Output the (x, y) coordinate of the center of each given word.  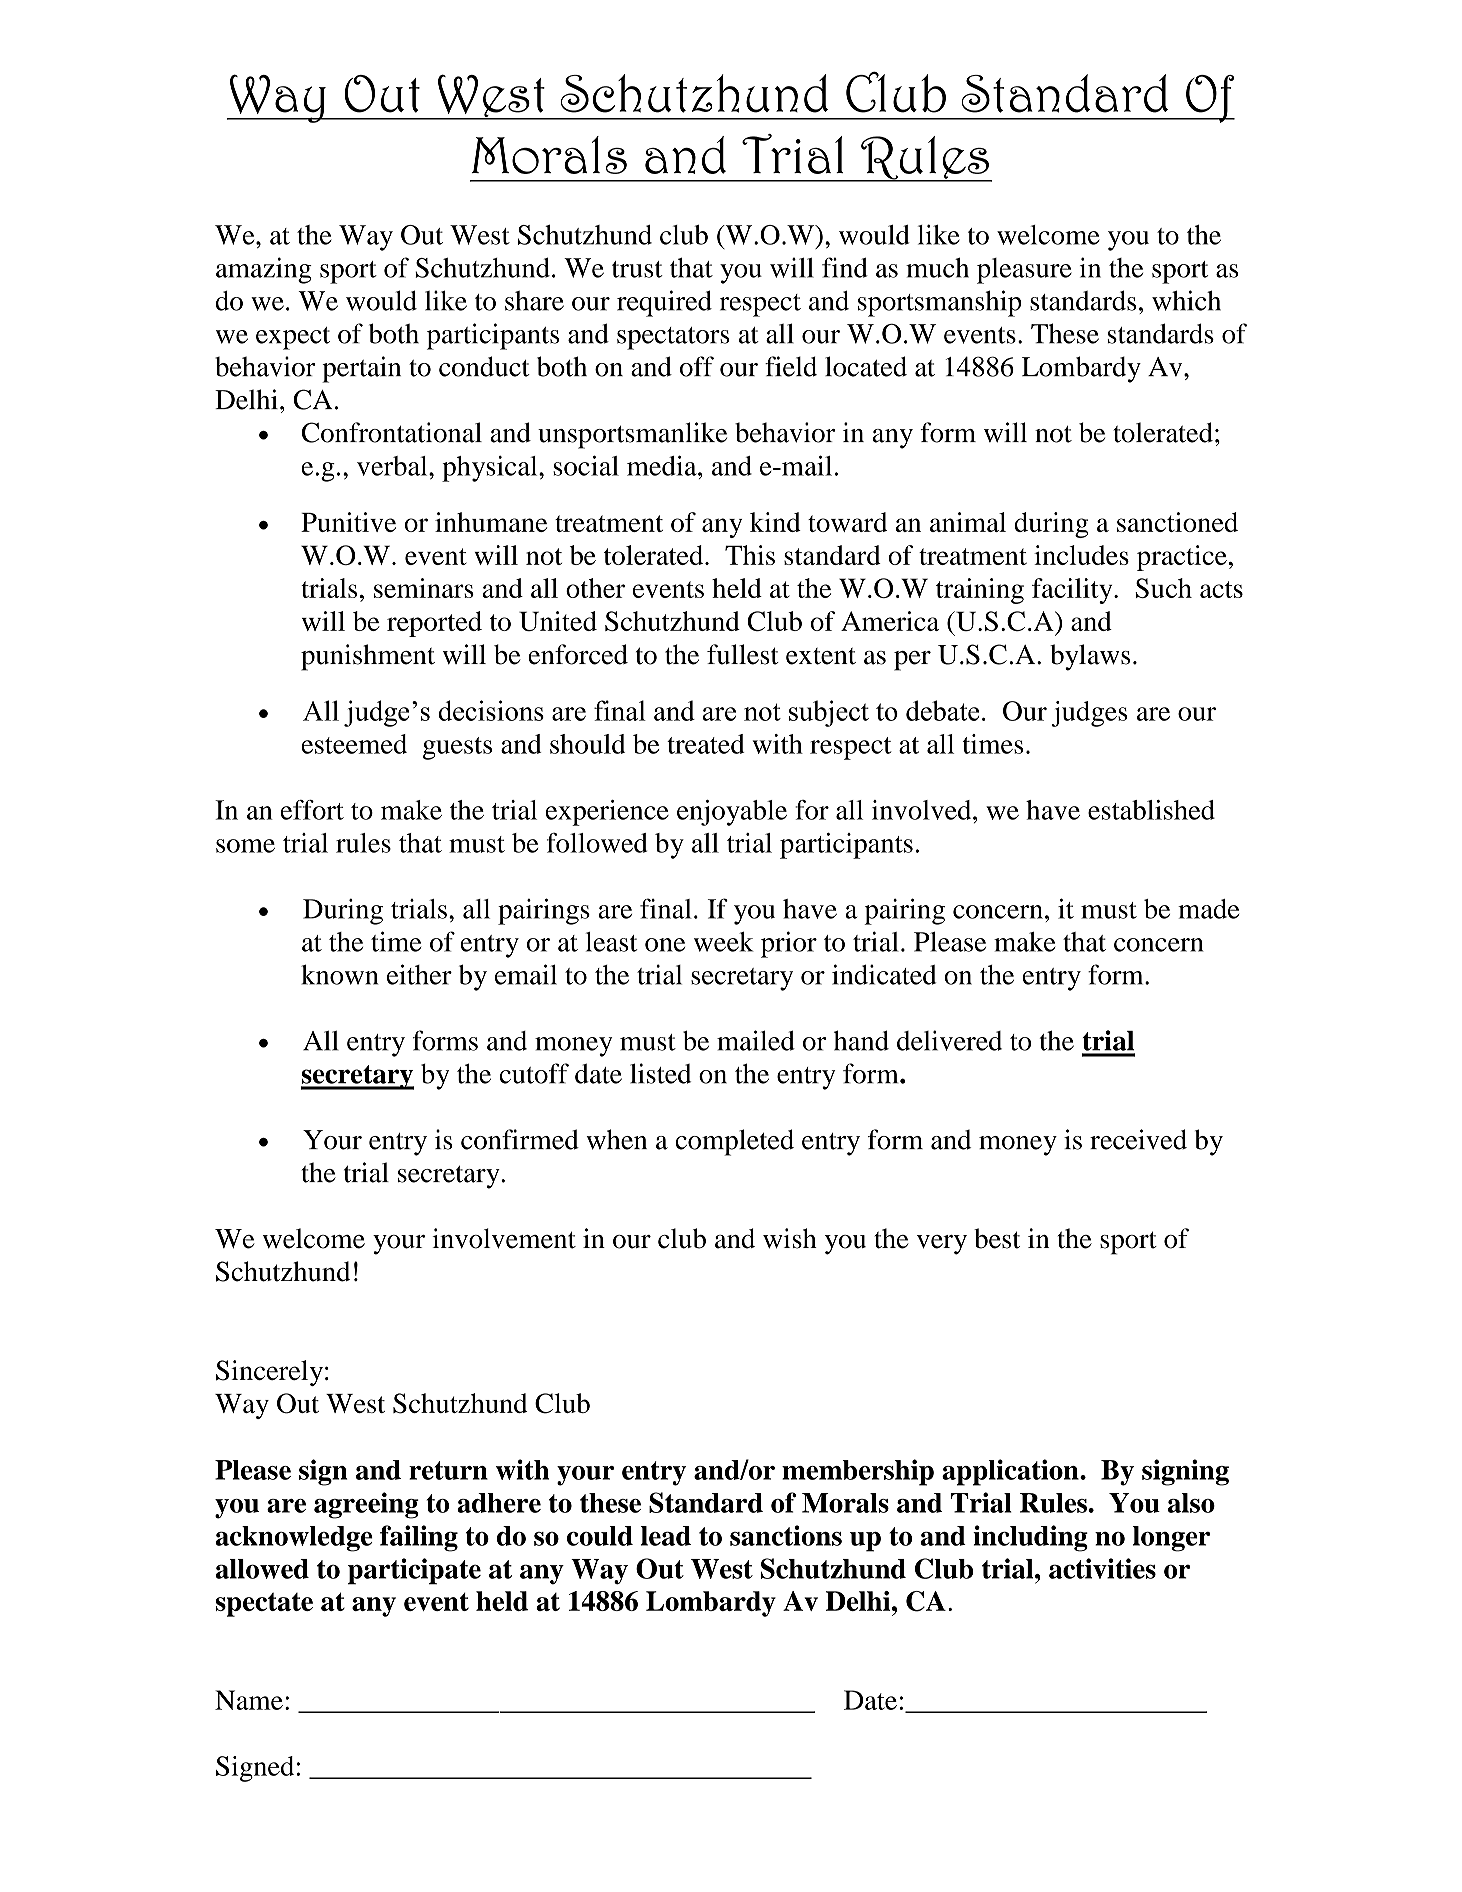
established (1151, 810)
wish (790, 1238)
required (664, 303)
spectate (264, 1605)
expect (293, 338)
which (1186, 300)
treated (706, 744)
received (1138, 1139)
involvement (504, 1238)
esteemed (354, 744)
